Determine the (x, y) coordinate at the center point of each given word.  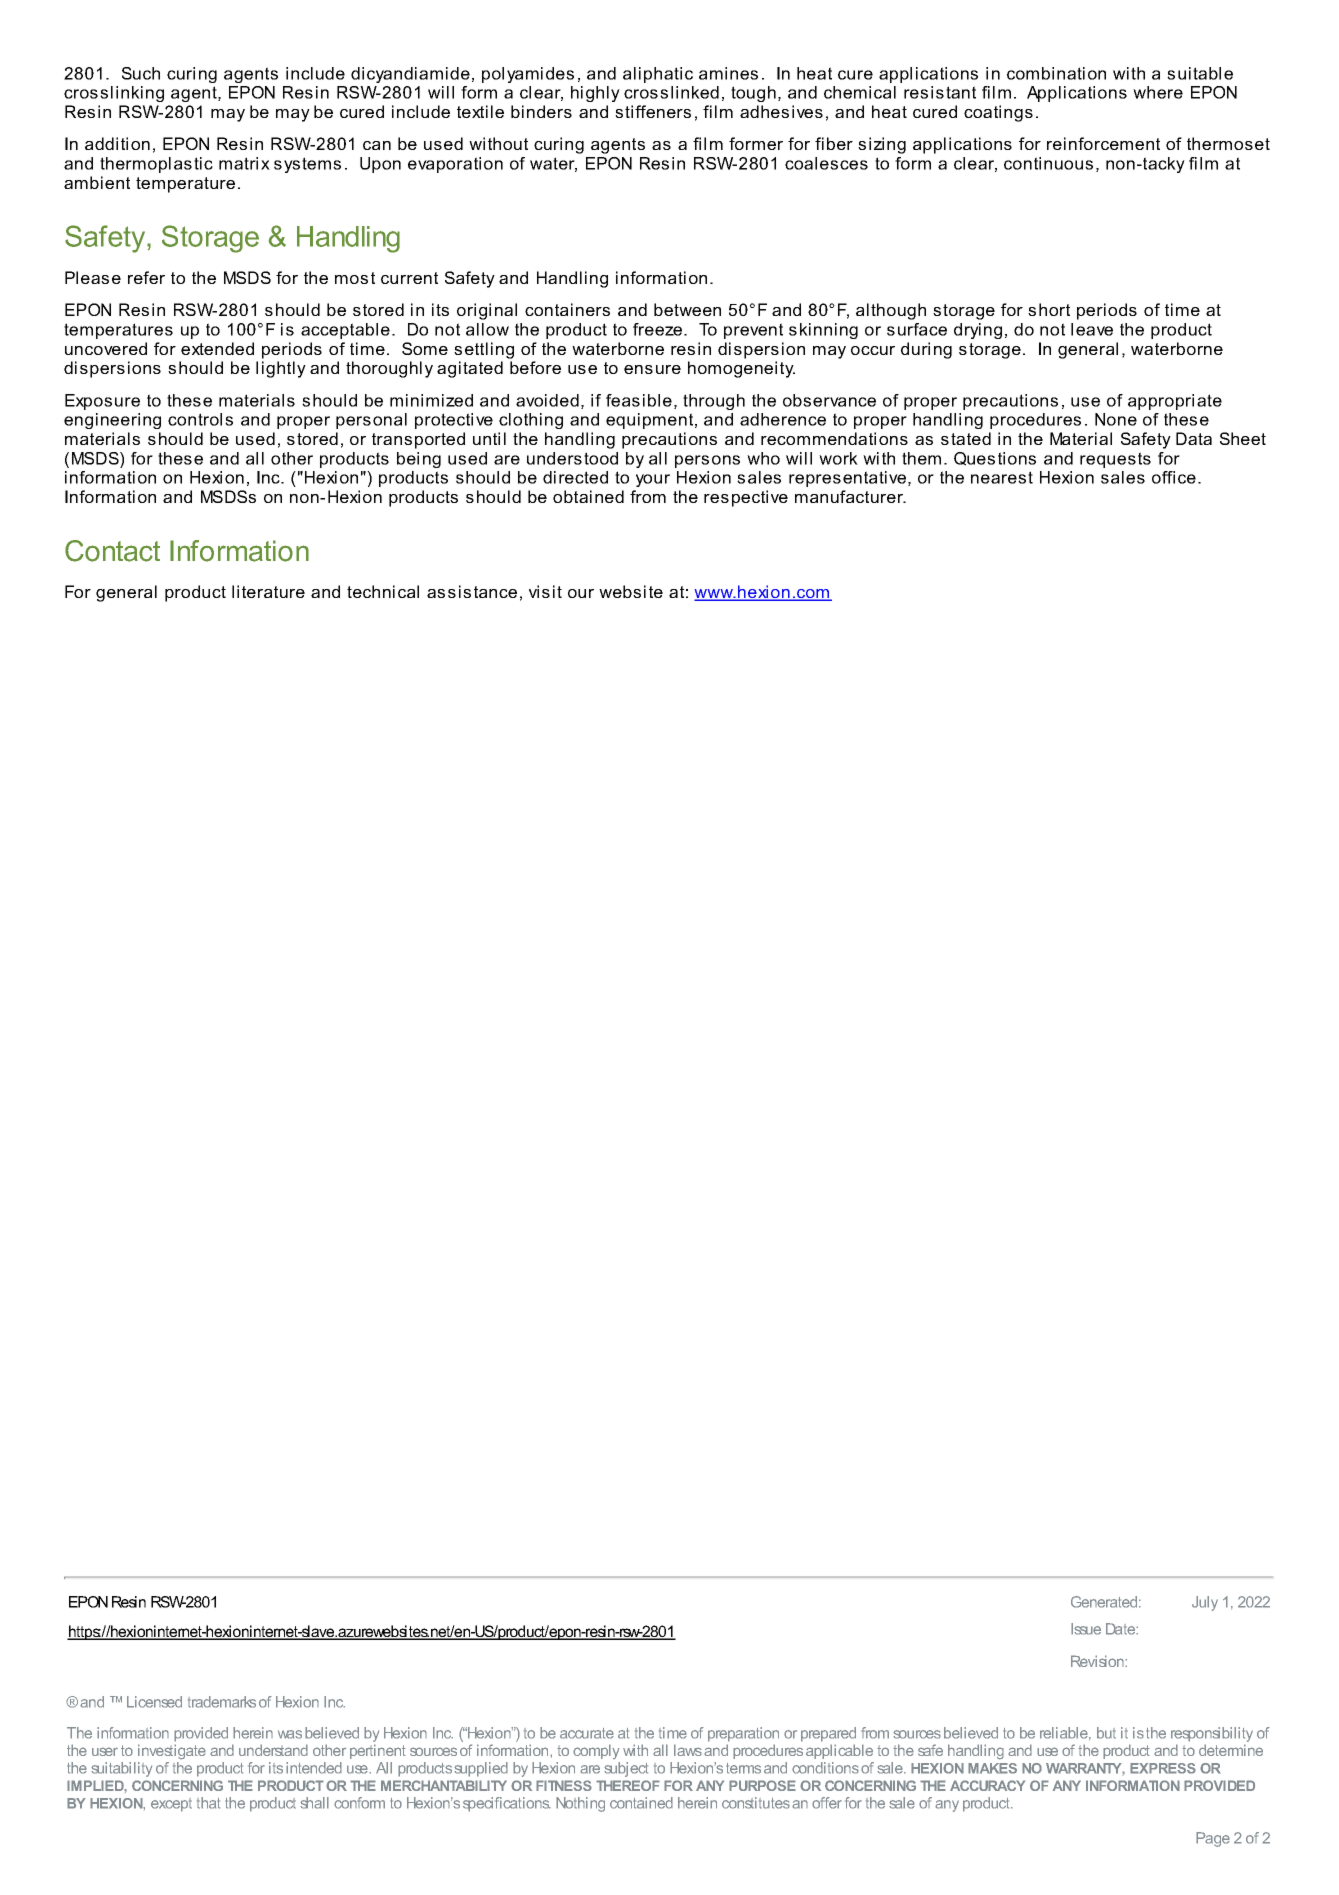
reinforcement (1103, 143)
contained (641, 1803)
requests (1115, 460)
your (653, 480)
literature (268, 591)
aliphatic (658, 75)
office (1174, 477)
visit (545, 591)
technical (383, 591)
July (1205, 1603)
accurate (587, 1733)
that (208, 1803)
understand (273, 1750)
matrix (244, 163)
